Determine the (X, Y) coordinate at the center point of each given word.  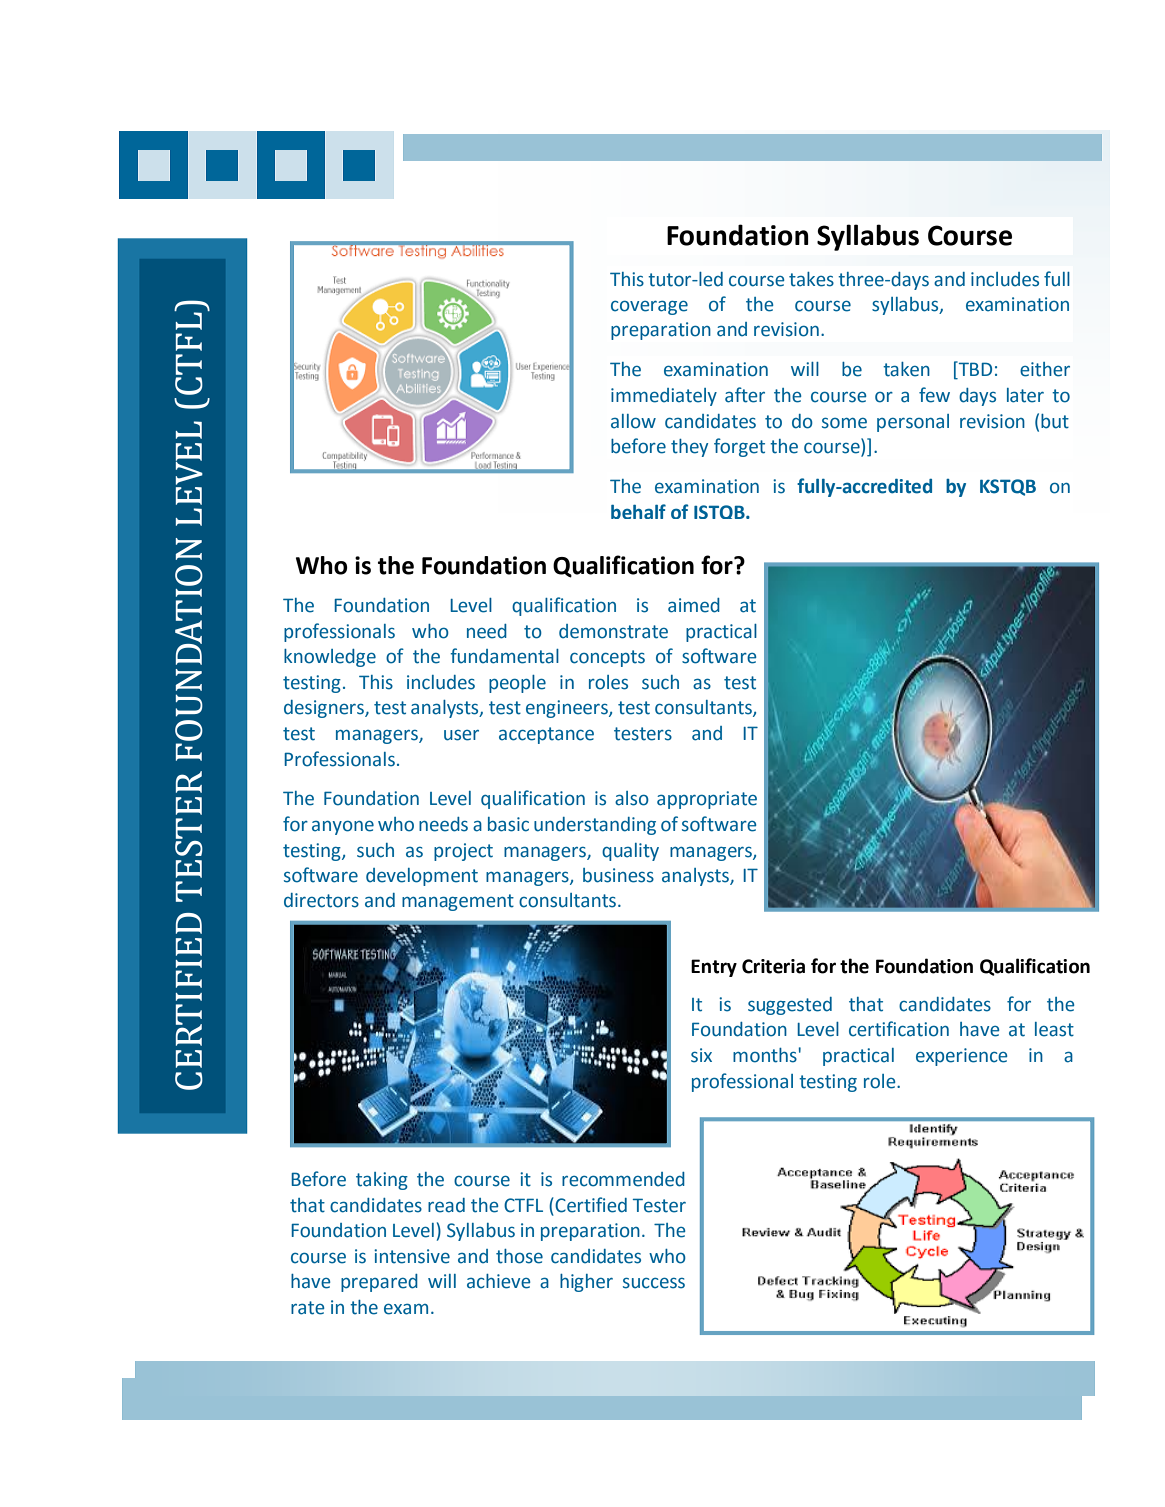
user (461, 735)
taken (906, 369)
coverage (649, 307)
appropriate (707, 800)
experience (962, 1057)
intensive (412, 1256)
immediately (664, 397)
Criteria (773, 966)
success (654, 1283)
